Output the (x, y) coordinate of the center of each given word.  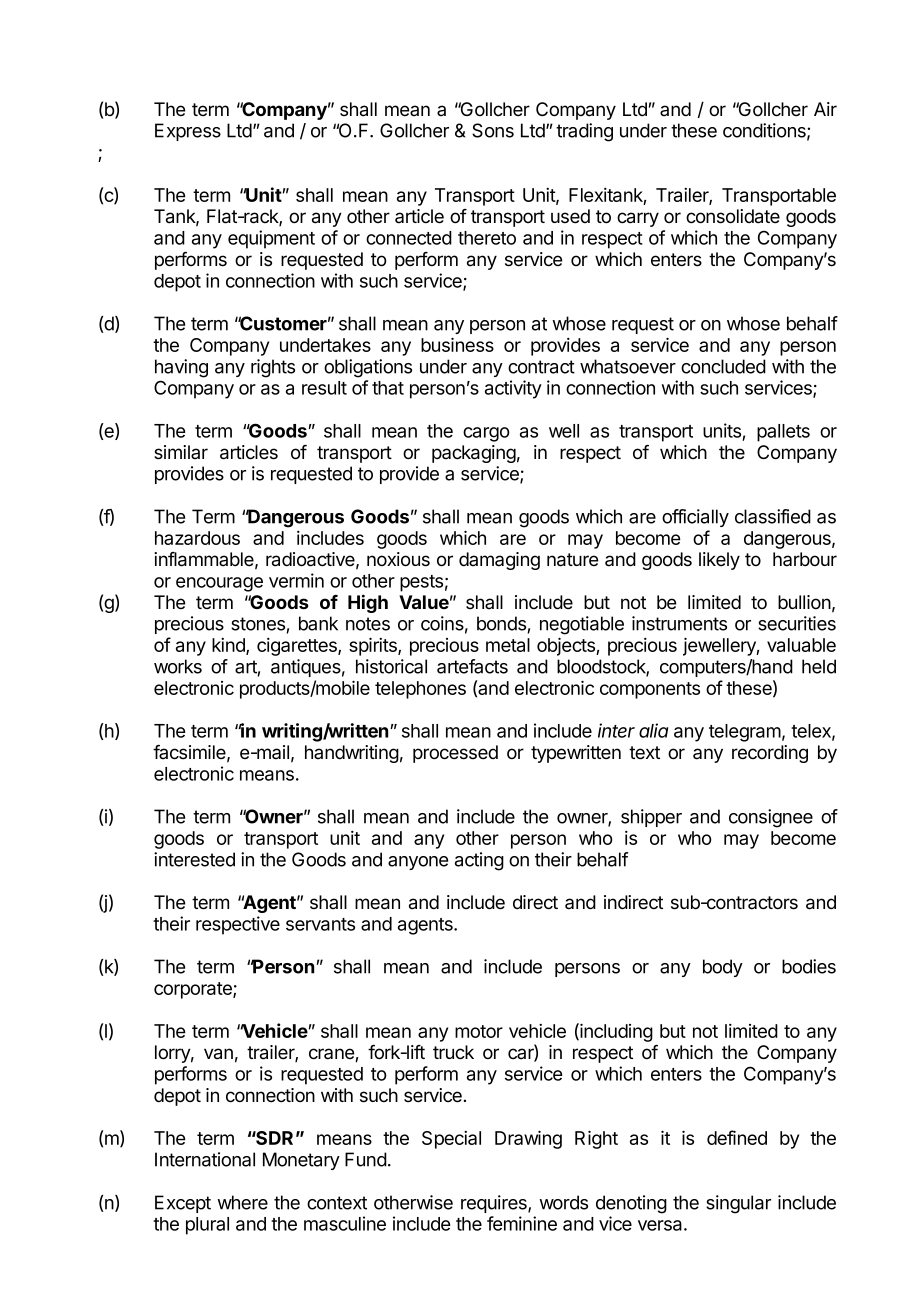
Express (188, 132)
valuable (801, 645)
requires (495, 1204)
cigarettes (298, 647)
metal (508, 645)
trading (584, 132)
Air (825, 109)
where (242, 1202)
